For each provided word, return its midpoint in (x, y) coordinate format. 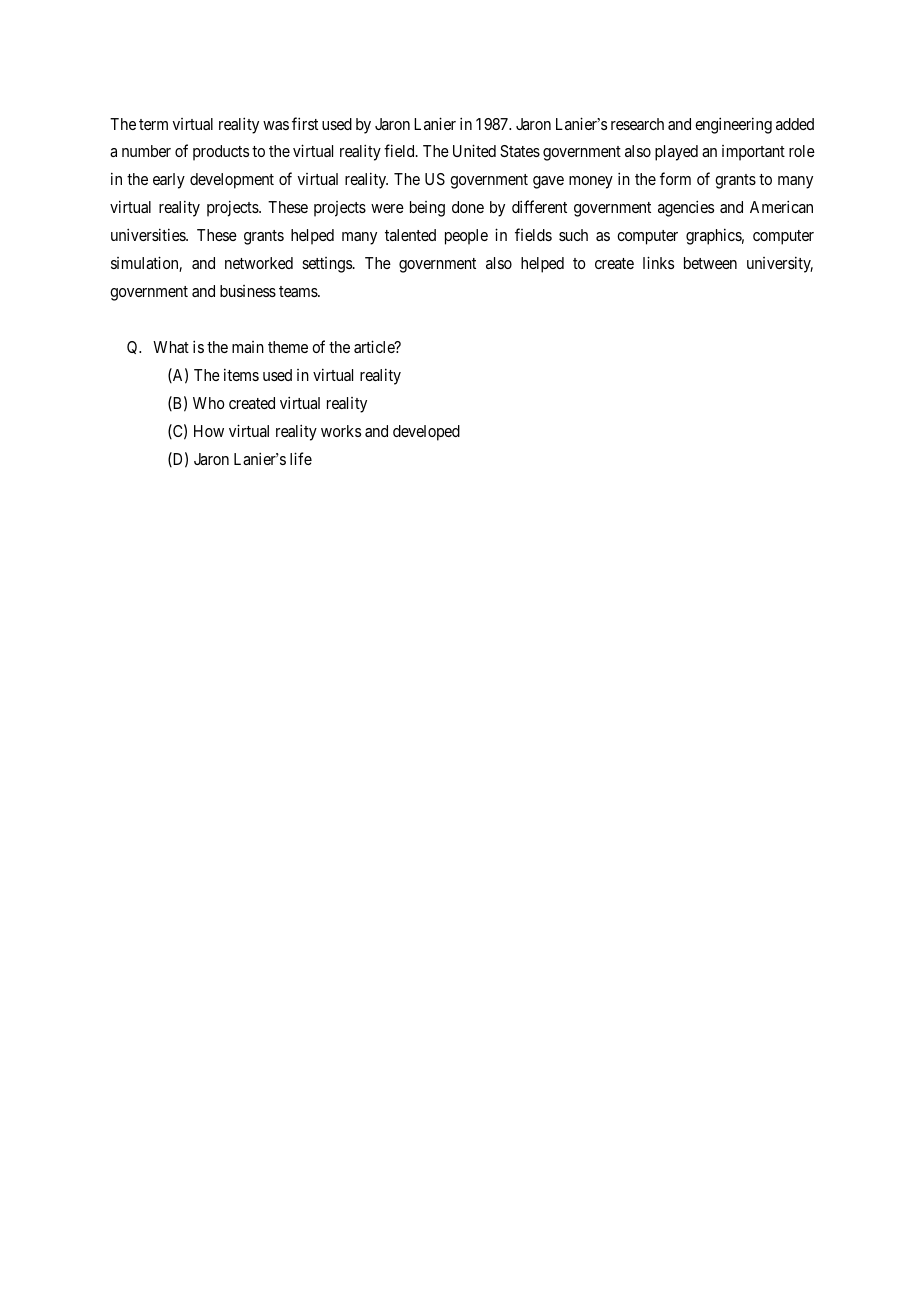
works (341, 431)
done (468, 207)
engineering (733, 125)
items (241, 374)
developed (426, 433)
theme (288, 347)
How (209, 431)
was (276, 125)
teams (299, 291)
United (474, 150)
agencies (686, 208)
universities (149, 234)
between (710, 263)
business (248, 291)
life (301, 458)
